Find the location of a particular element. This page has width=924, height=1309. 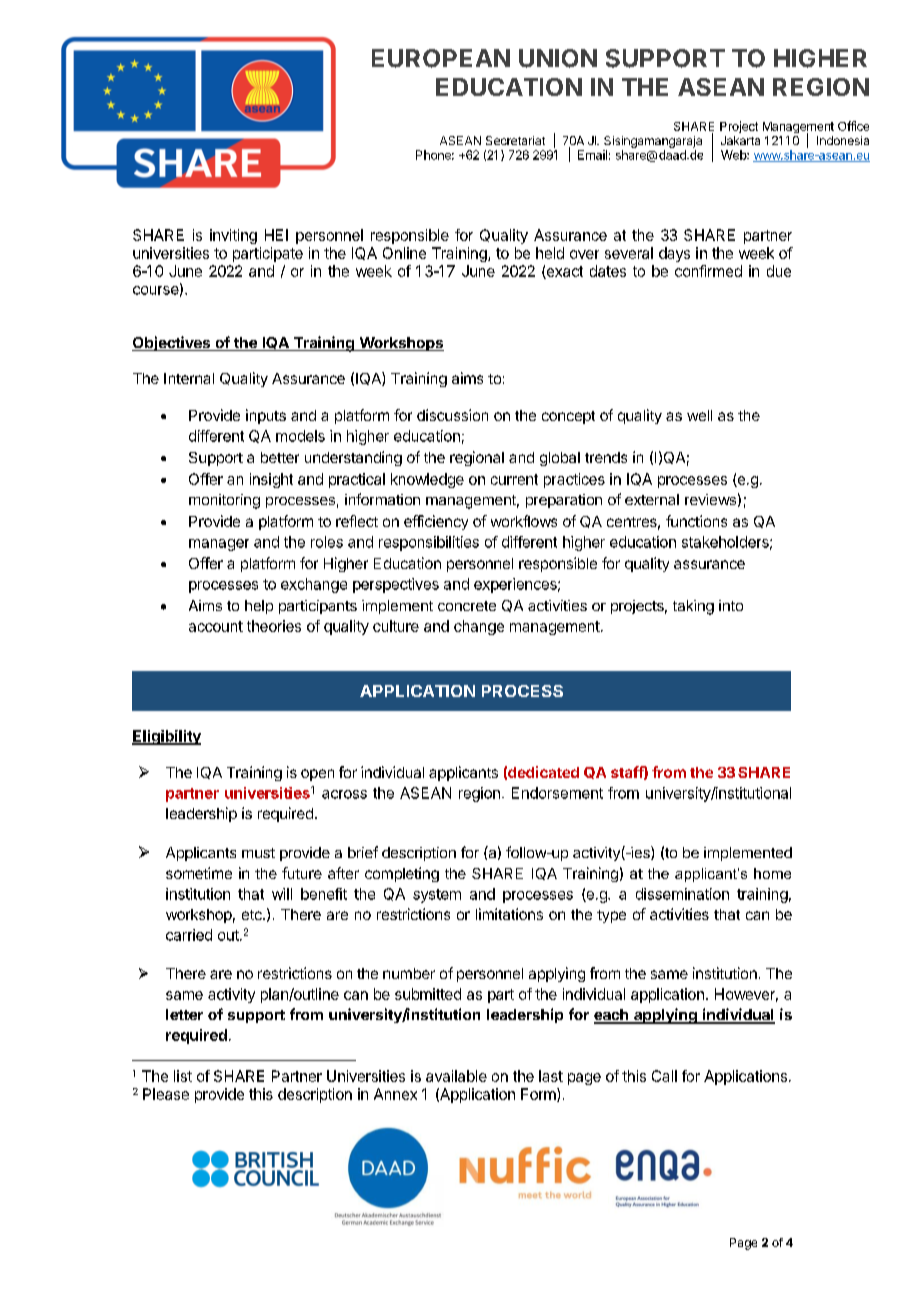

Jakarta is located at coordinates (740, 140).
